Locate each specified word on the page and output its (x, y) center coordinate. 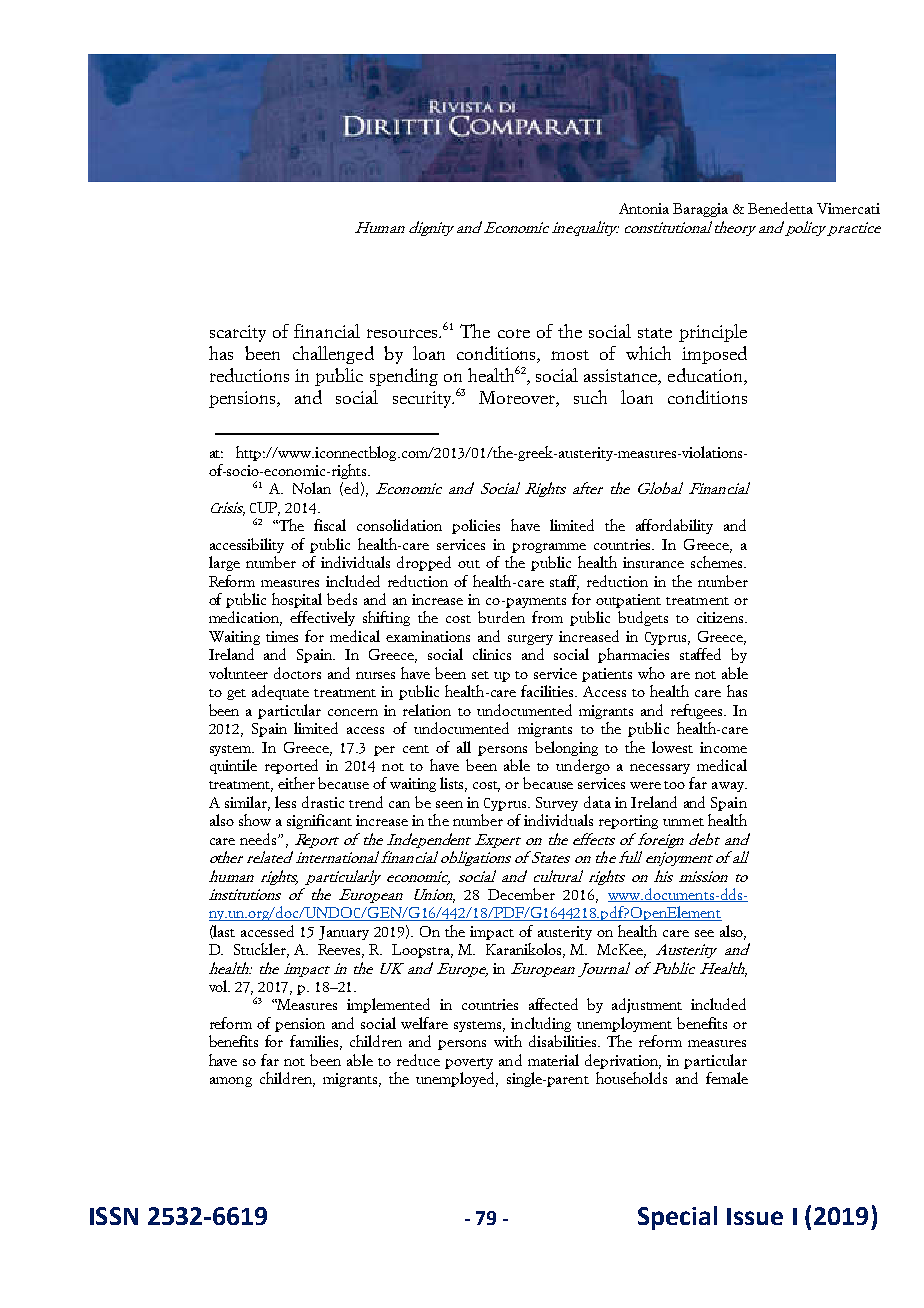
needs (259, 839)
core (514, 333)
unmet (683, 822)
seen (449, 804)
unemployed (456, 1079)
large (224, 563)
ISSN (114, 1216)
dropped (424, 563)
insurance (653, 562)
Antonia (644, 208)
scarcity (238, 333)
